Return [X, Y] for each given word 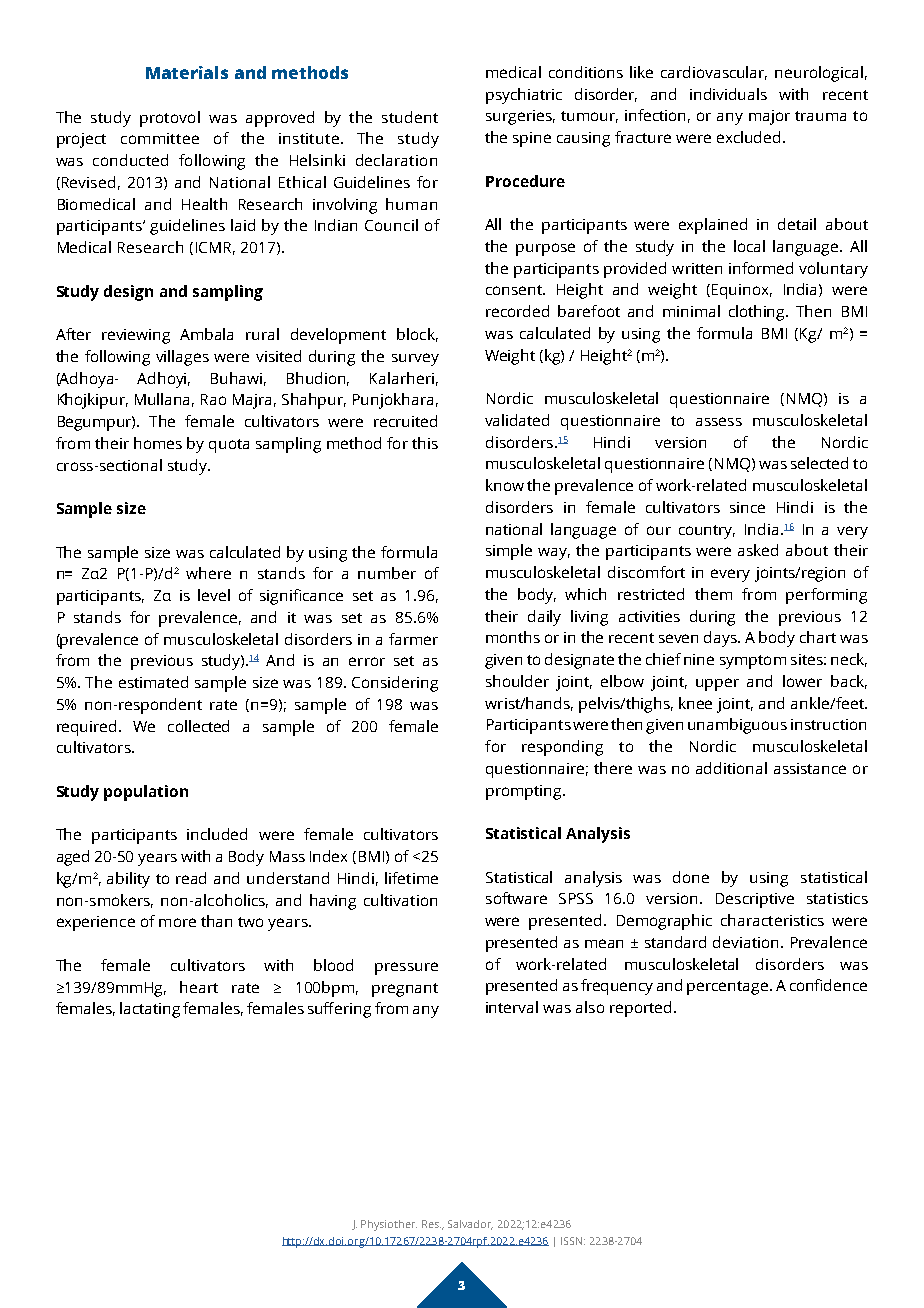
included [217, 834]
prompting [525, 792]
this [425, 443]
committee [160, 138]
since [747, 507]
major [769, 117]
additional [731, 768]
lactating [150, 1010]
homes [158, 443]
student [410, 117]
